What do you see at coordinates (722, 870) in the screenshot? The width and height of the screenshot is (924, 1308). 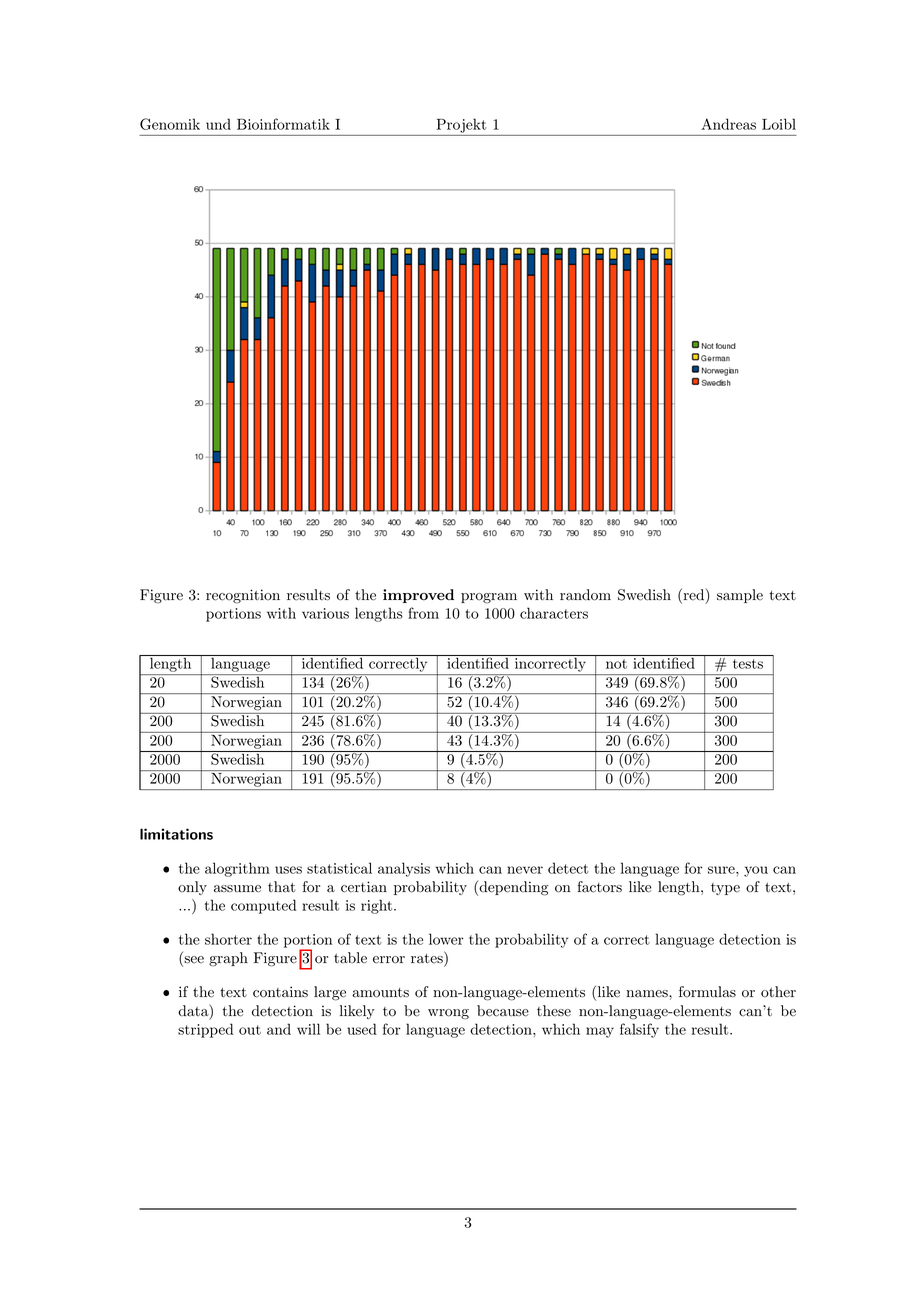 I see `sure` at bounding box center [722, 870].
